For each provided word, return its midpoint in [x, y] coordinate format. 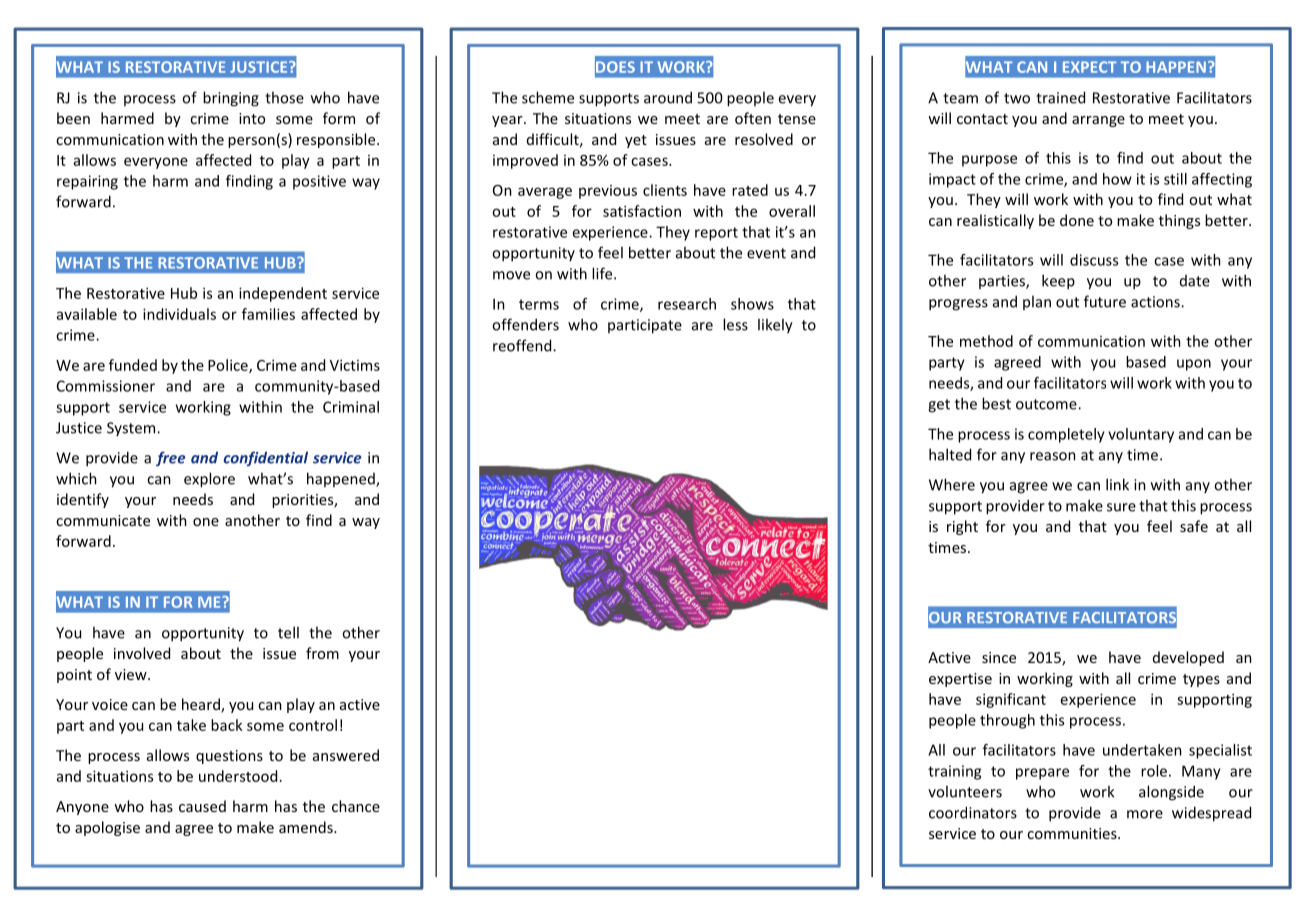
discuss [1094, 260]
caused [202, 806]
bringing [231, 99]
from [322, 653]
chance [356, 806]
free [170, 458]
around [668, 97]
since [999, 657]
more [1145, 814]
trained [1060, 97]
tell [288, 632]
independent [283, 294]
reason [1053, 456]
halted [950, 454]
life [603, 273]
